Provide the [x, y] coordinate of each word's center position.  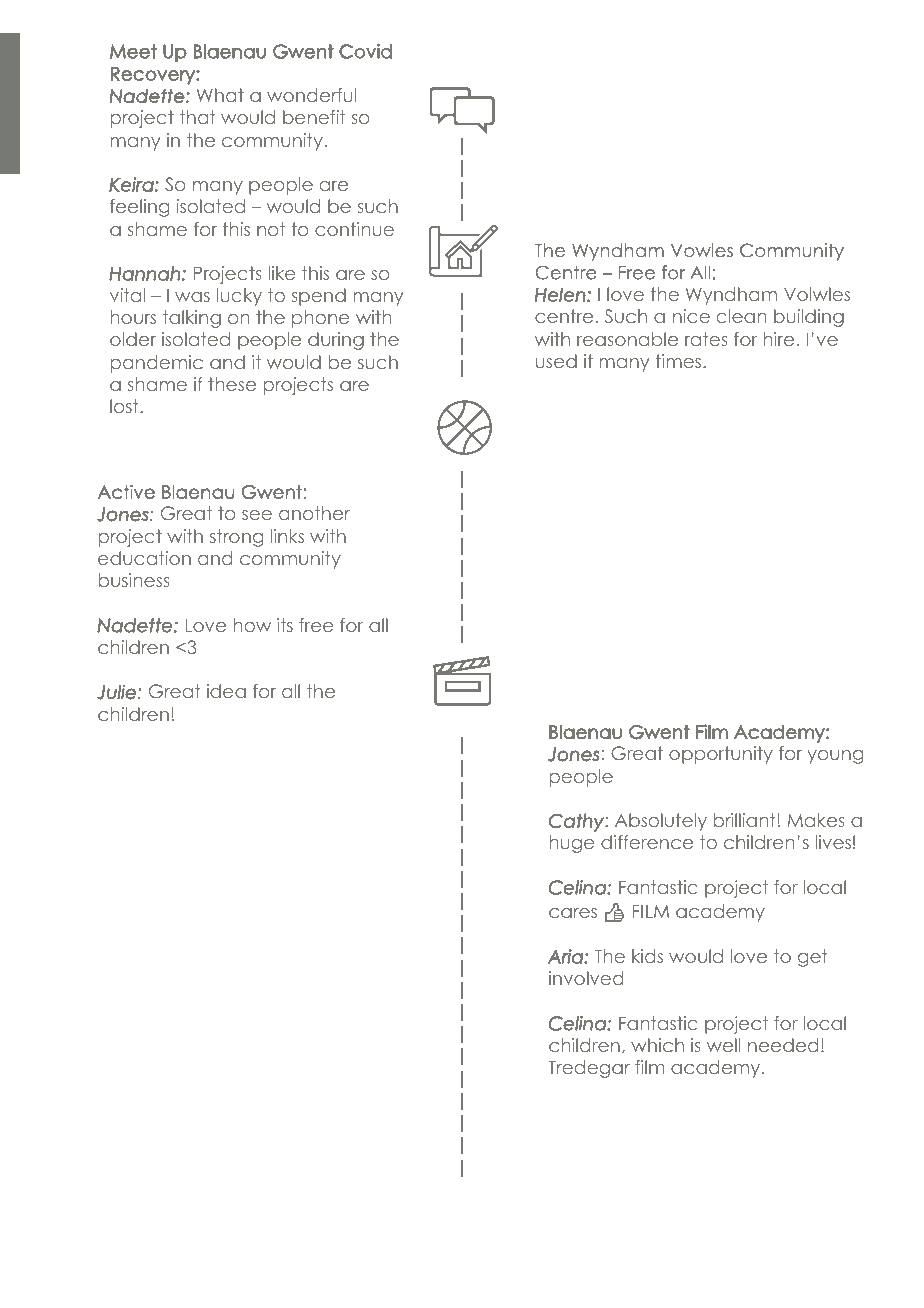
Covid [365, 51]
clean [742, 316]
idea [226, 691]
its [285, 625]
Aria [566, 956]
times [680, 361]
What [220, 95]
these [232, 384]
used [556, 361]
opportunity [721, 755]
